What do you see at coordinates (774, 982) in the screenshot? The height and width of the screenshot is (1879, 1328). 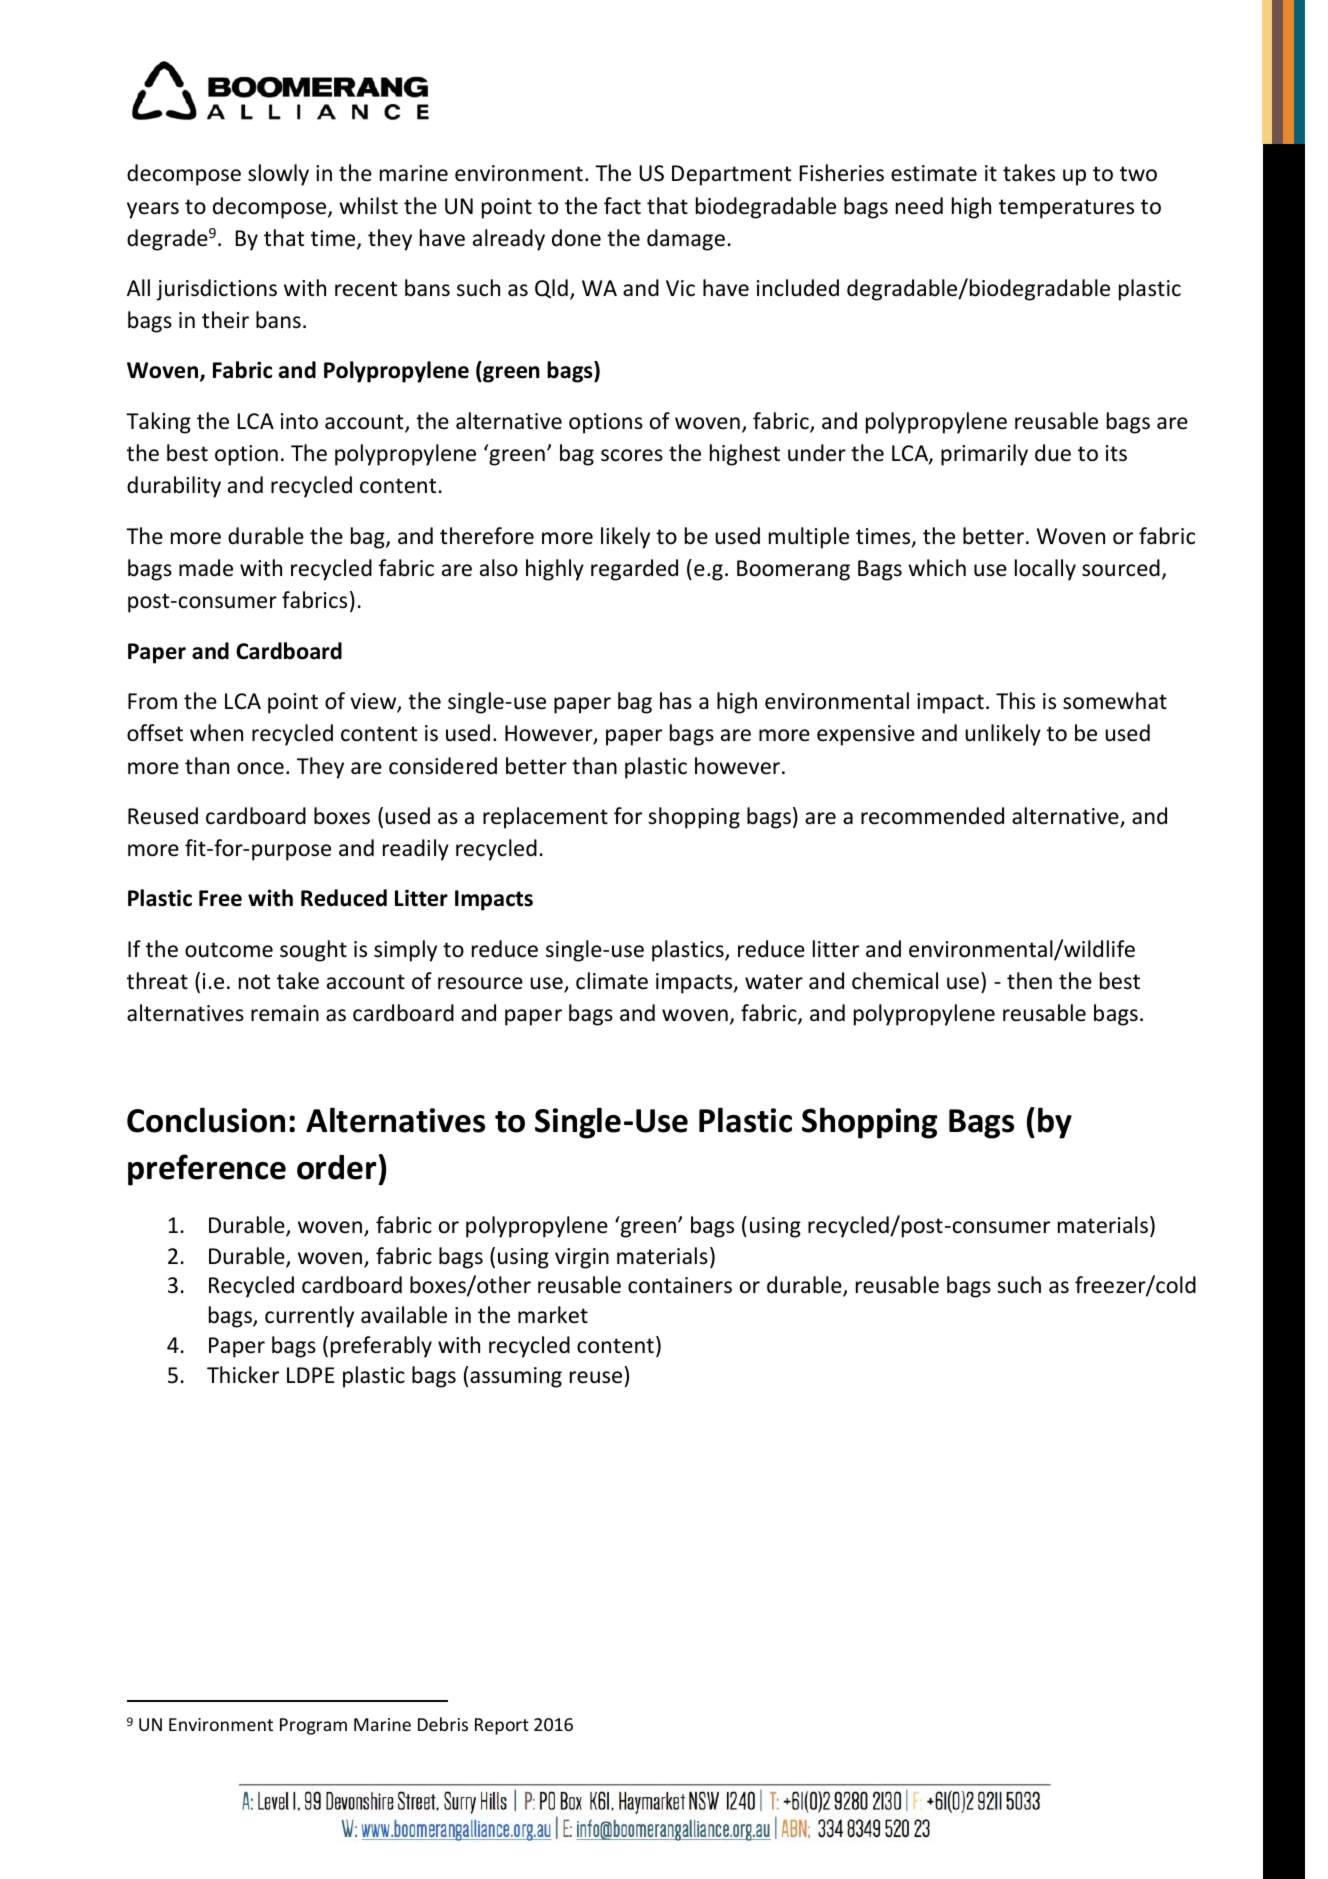 I see `water` at bounding box center [774, 982].
